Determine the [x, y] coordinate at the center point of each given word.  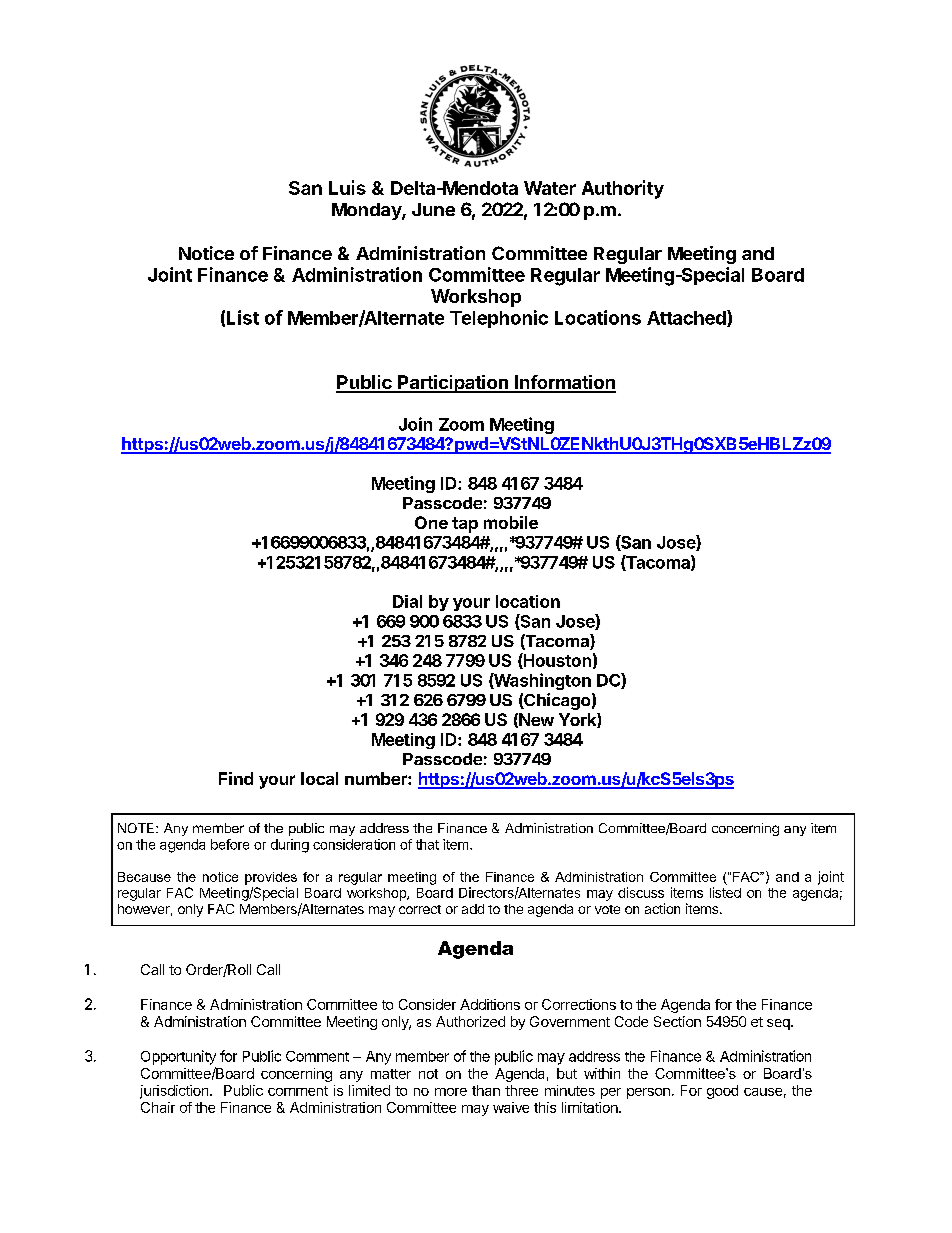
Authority [623, 189]
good [722, 1092]
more [451, 1092]
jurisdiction [175, 1092]
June [433, 209]
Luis [347, 187]
